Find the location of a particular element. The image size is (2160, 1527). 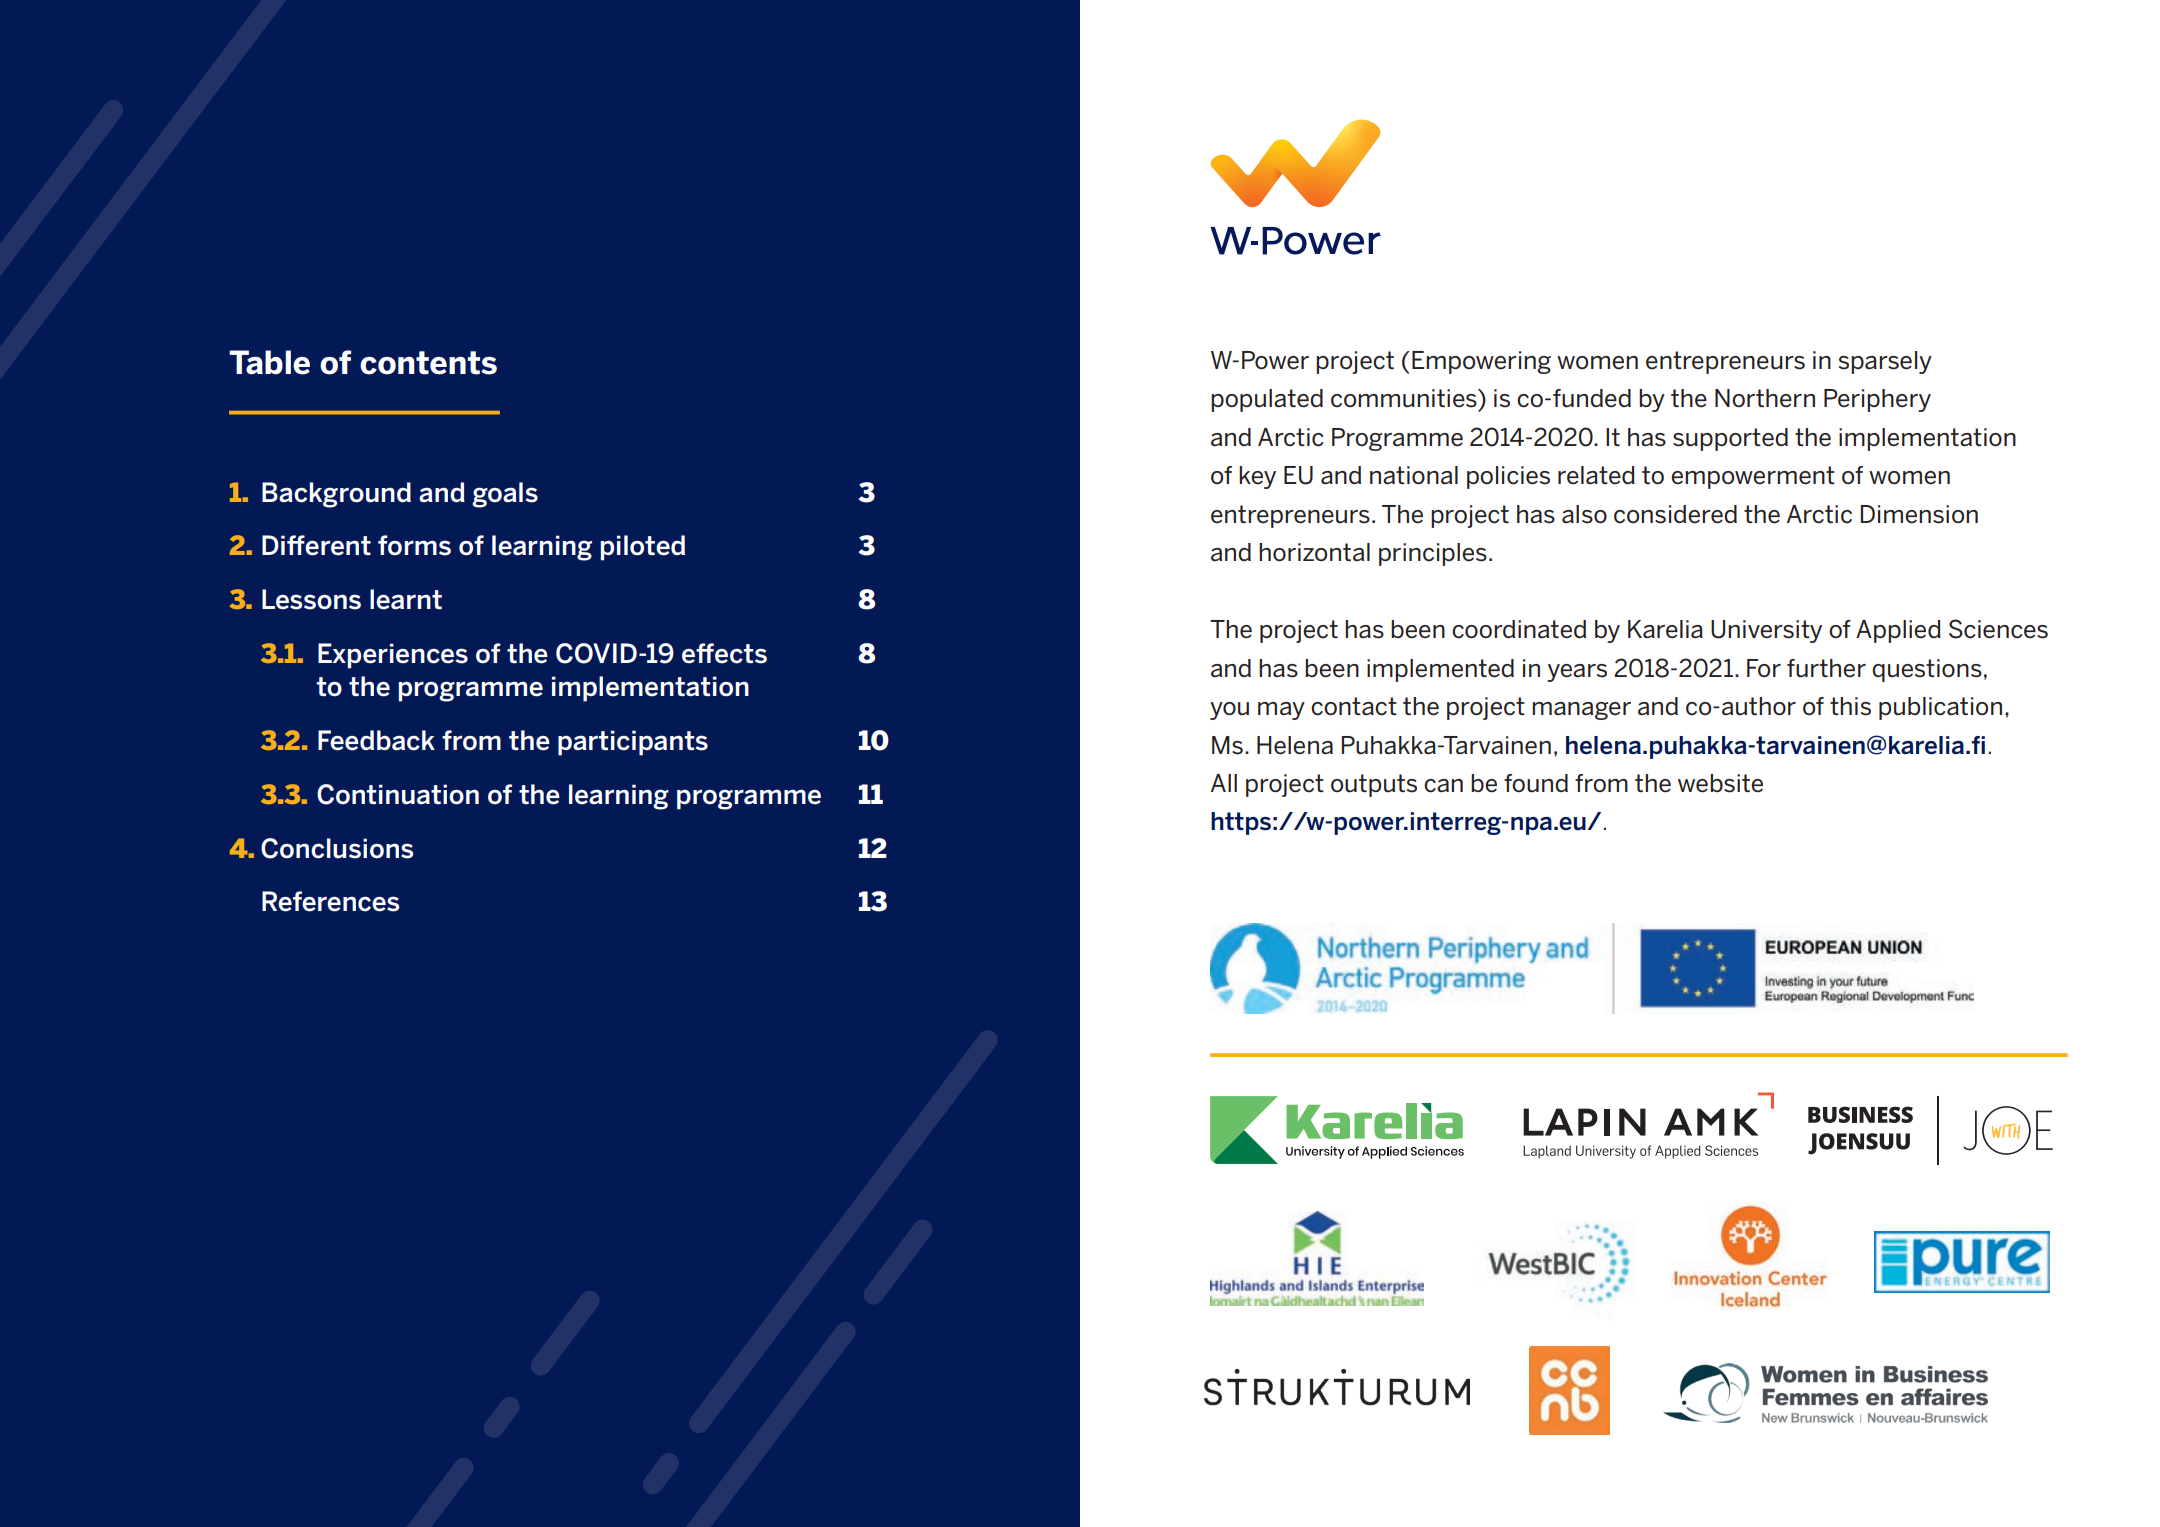

Experiences is located at coordinates (393, 656).
